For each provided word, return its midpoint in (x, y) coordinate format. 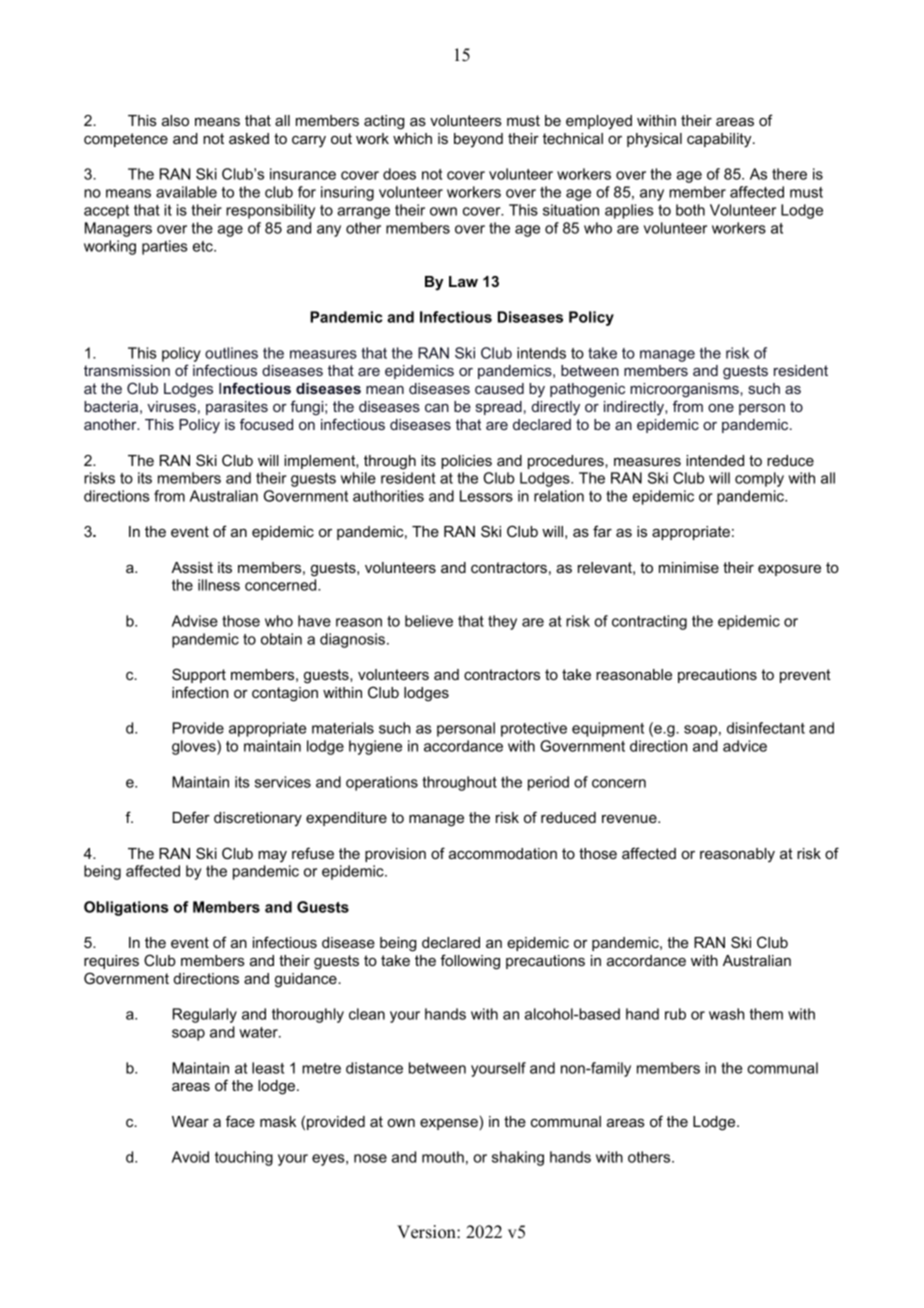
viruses (171, 406)
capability (720, 140)
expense (449, 1124)
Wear (190, 1121)
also (175, 120)
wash (726, 1014)
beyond (478, 140)
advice (745, 746)
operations (382, 783)
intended (715, 460)
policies (466, 462)
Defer (191, 817)
